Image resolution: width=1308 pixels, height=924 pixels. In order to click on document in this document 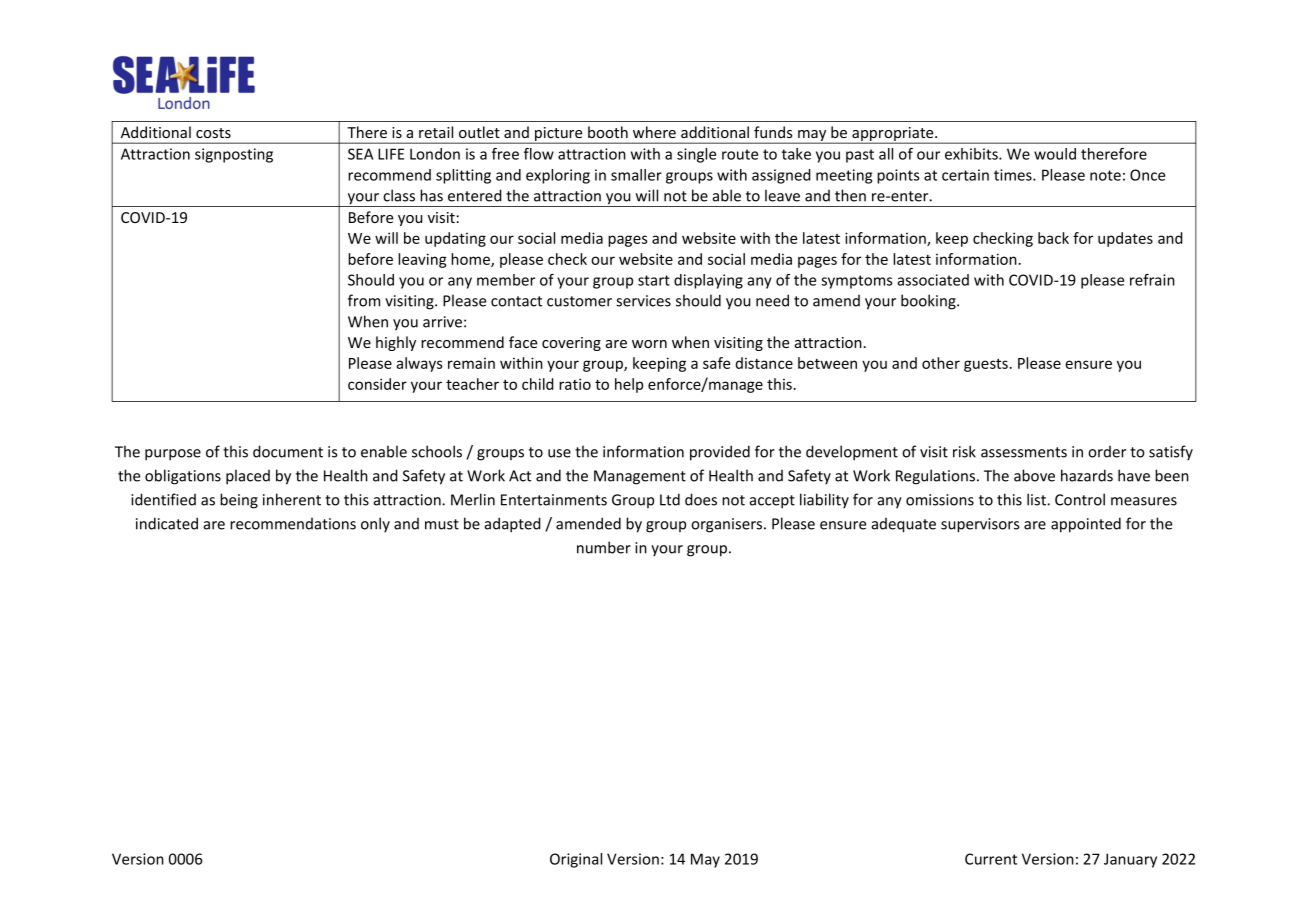, I will do `click(288, 451)`.
